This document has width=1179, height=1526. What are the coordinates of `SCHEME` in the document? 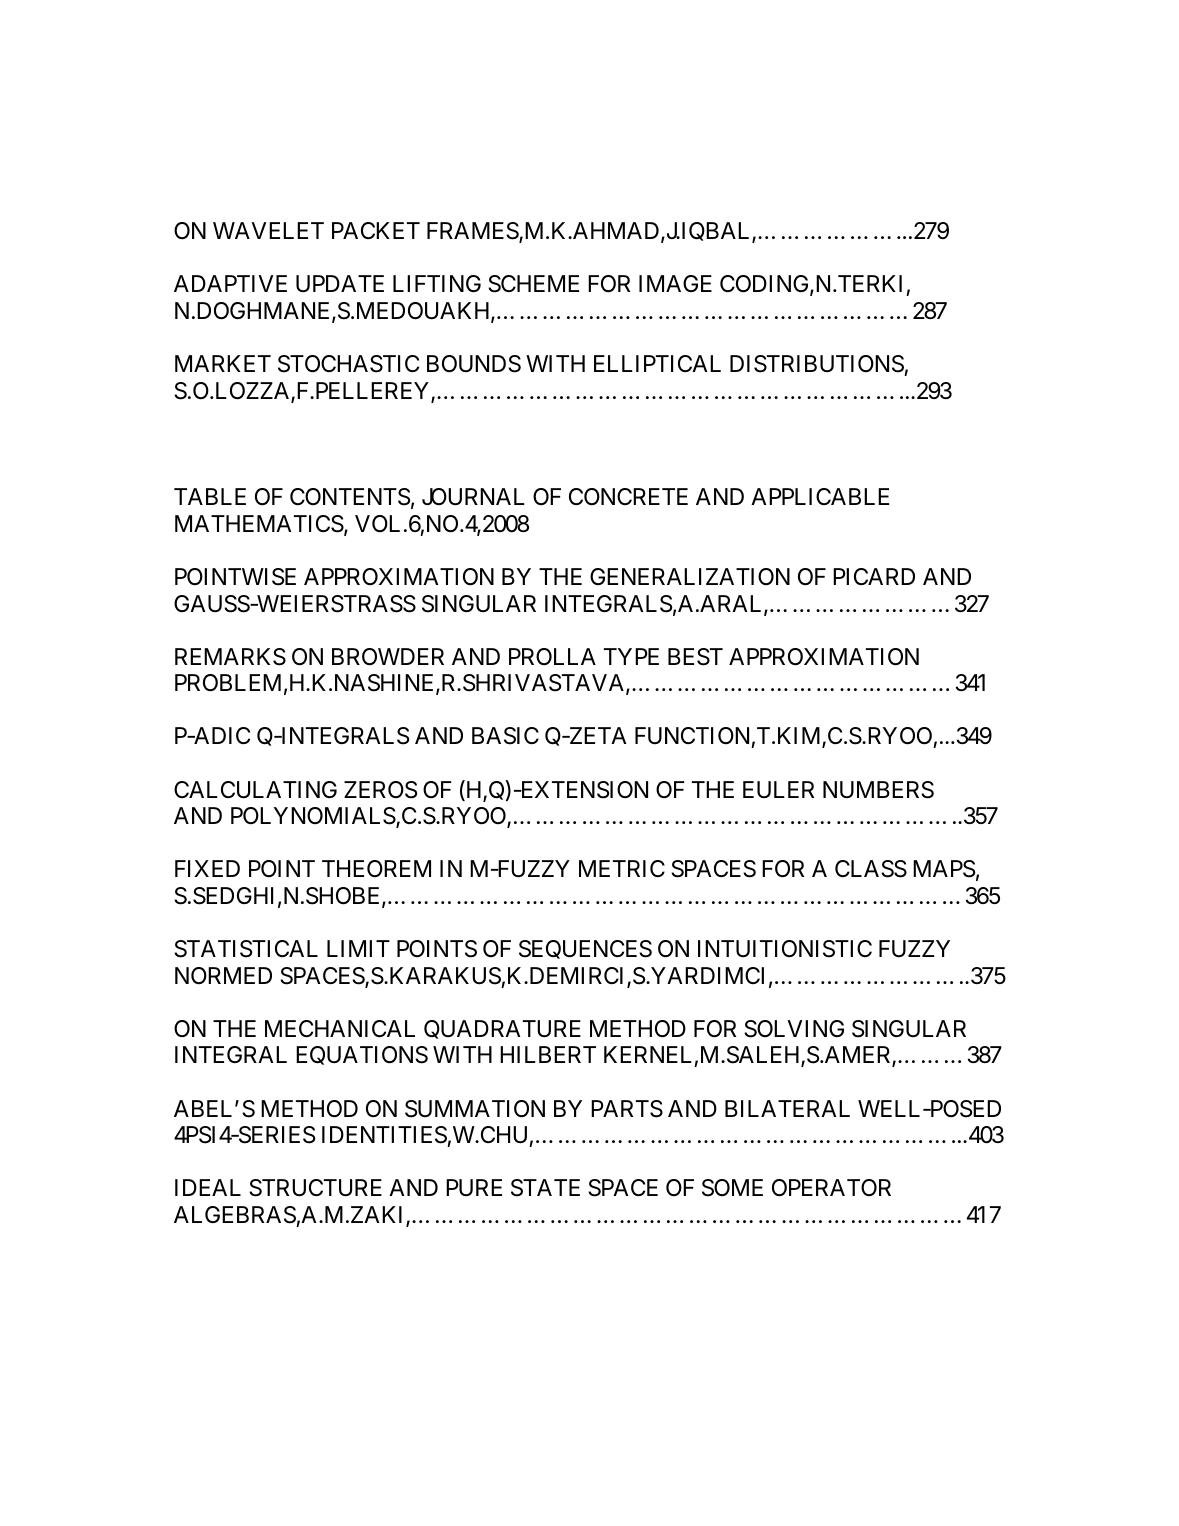 It's located at (533, 284).
